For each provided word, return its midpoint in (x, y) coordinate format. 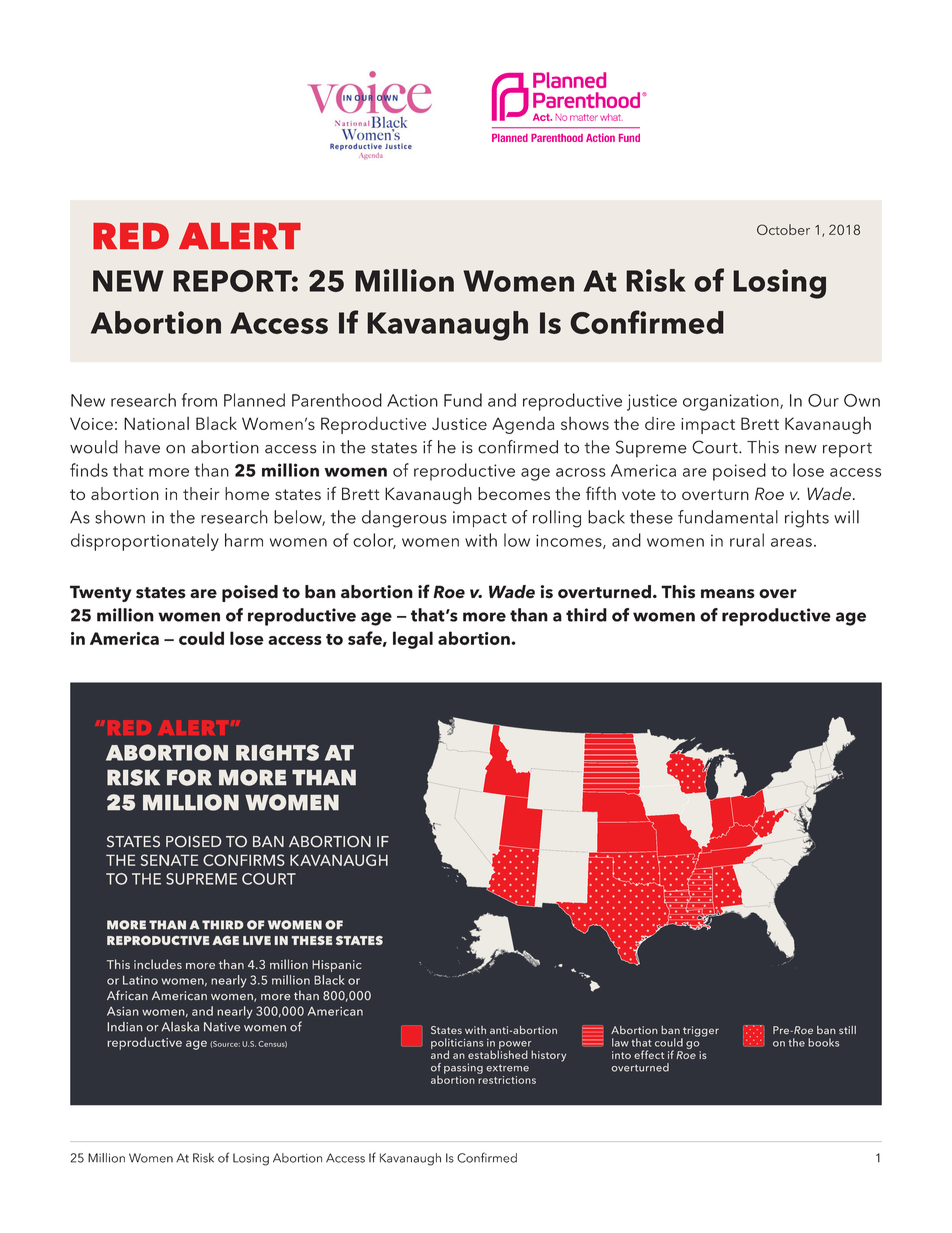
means (728, 594)
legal (413, 640)
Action (412, 400)
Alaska (180, 1027)
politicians (457, 1044)
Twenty (100, 593)
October (783, 229)
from (199, 400)
